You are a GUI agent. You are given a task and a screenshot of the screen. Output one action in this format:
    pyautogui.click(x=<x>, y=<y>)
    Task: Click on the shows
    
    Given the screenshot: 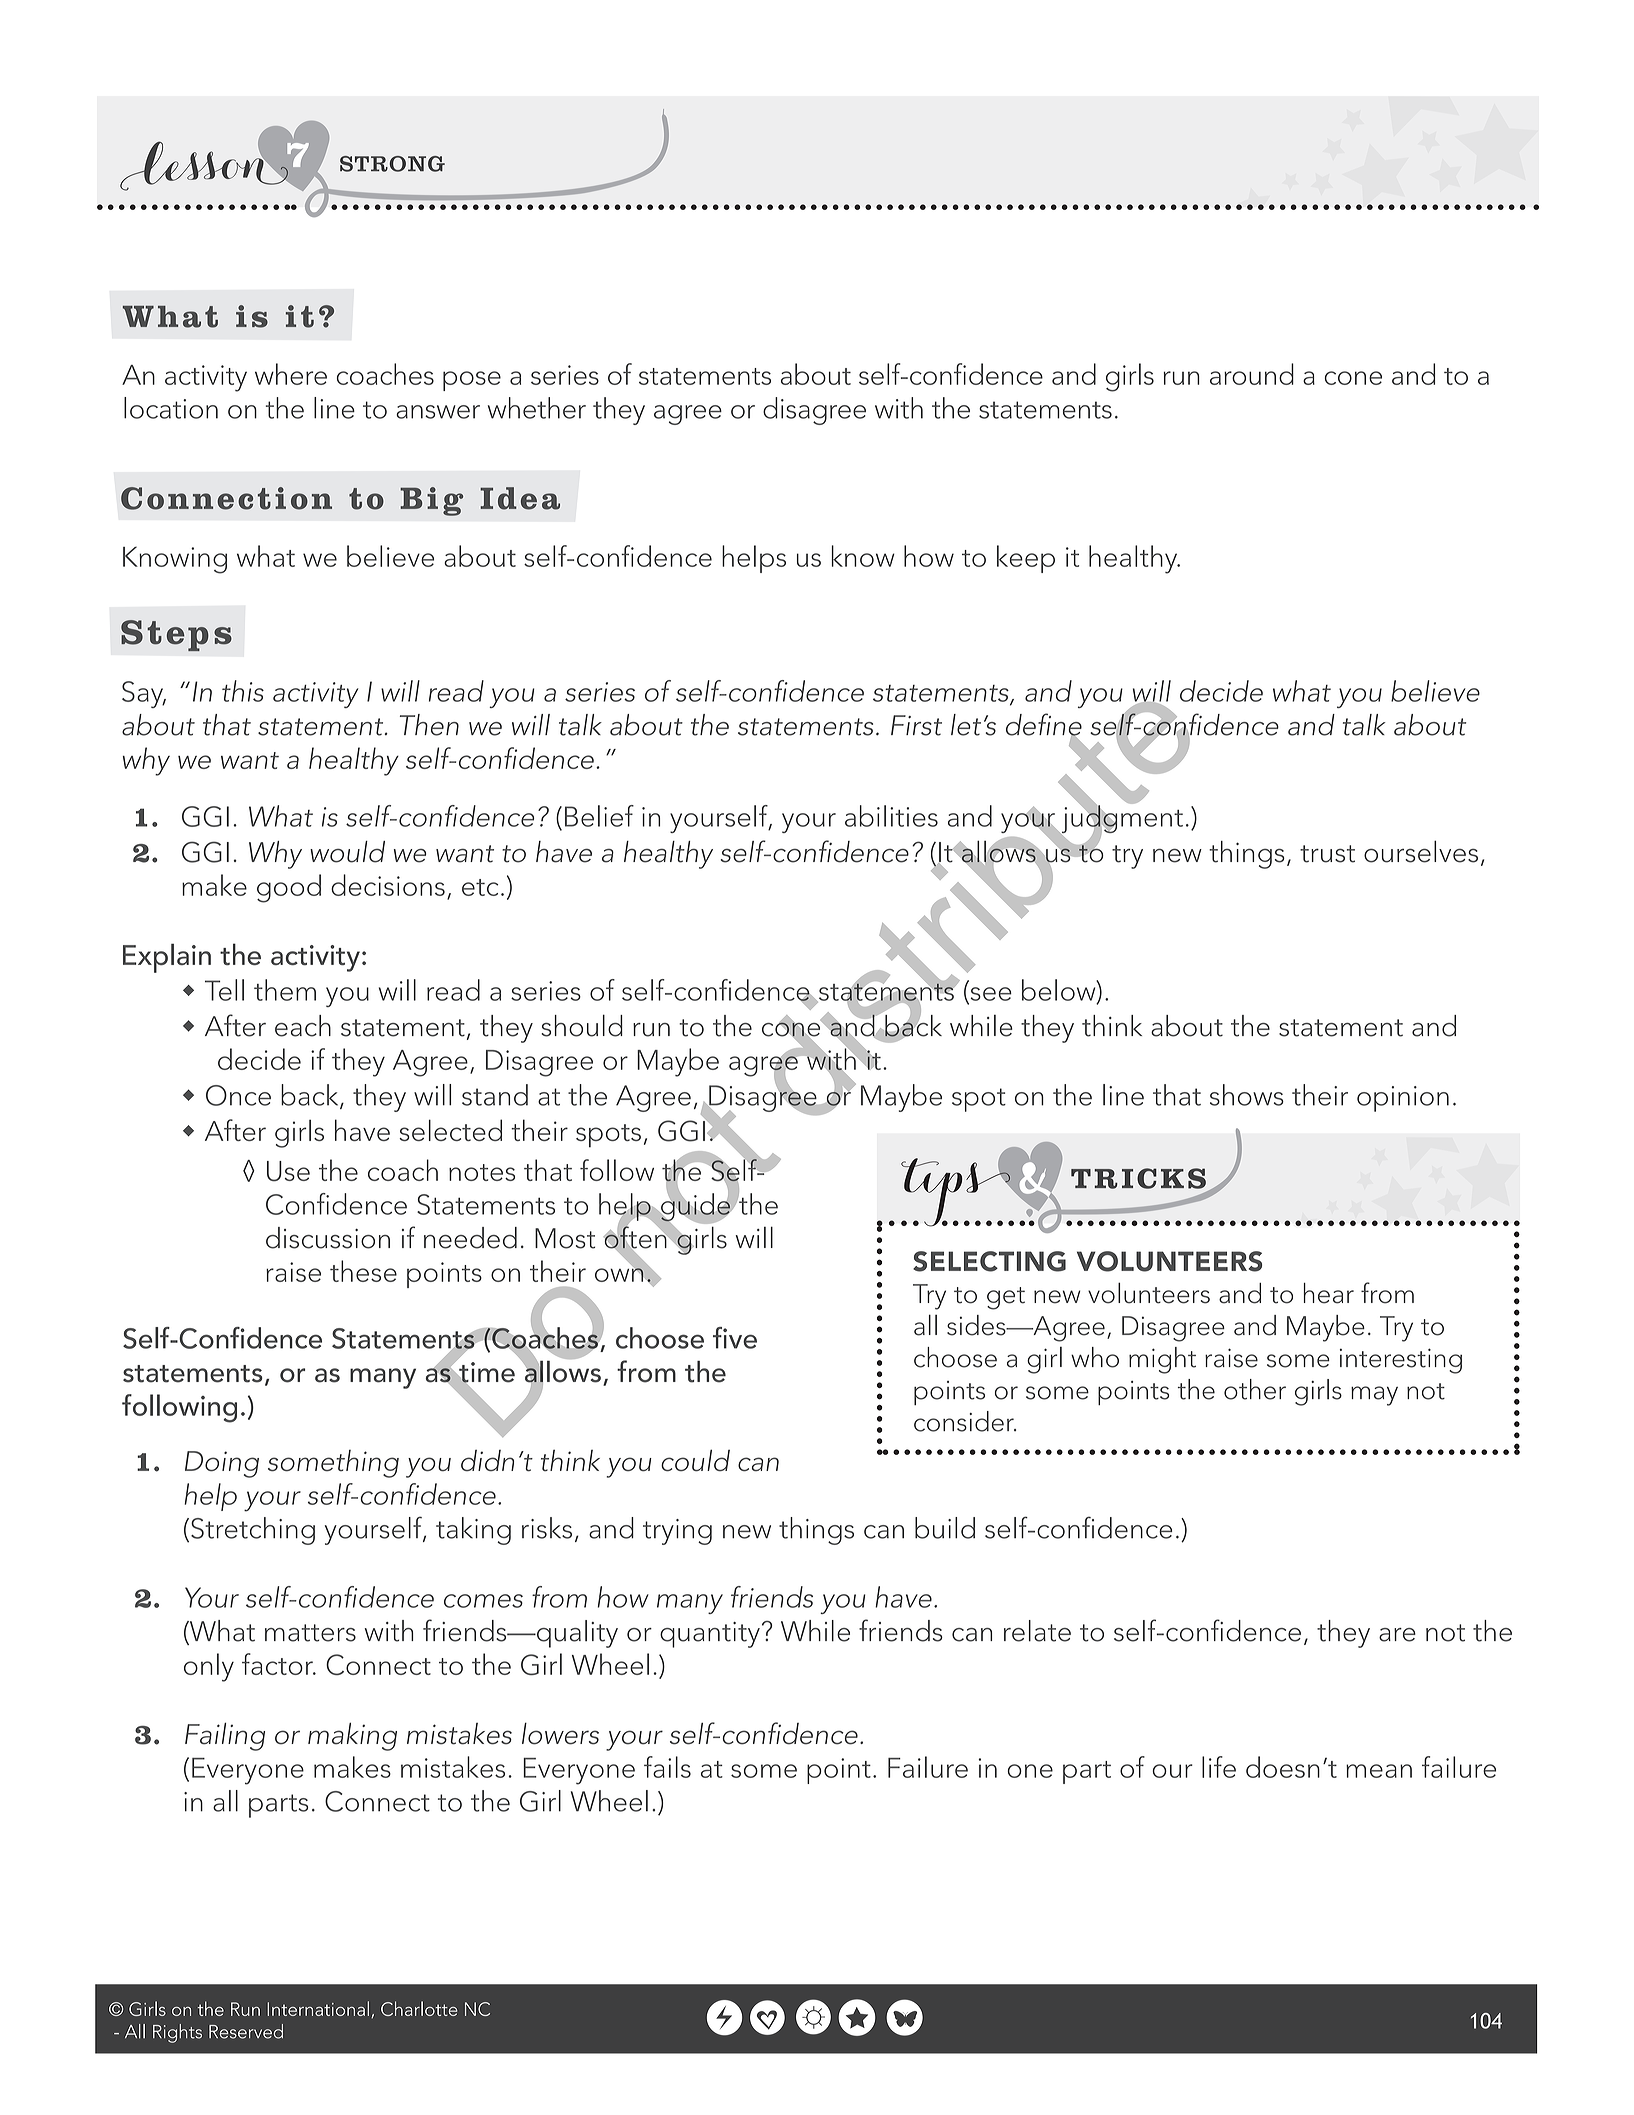 What is the action you would take?
    pyautogui.click(x=1247, y=1095)
